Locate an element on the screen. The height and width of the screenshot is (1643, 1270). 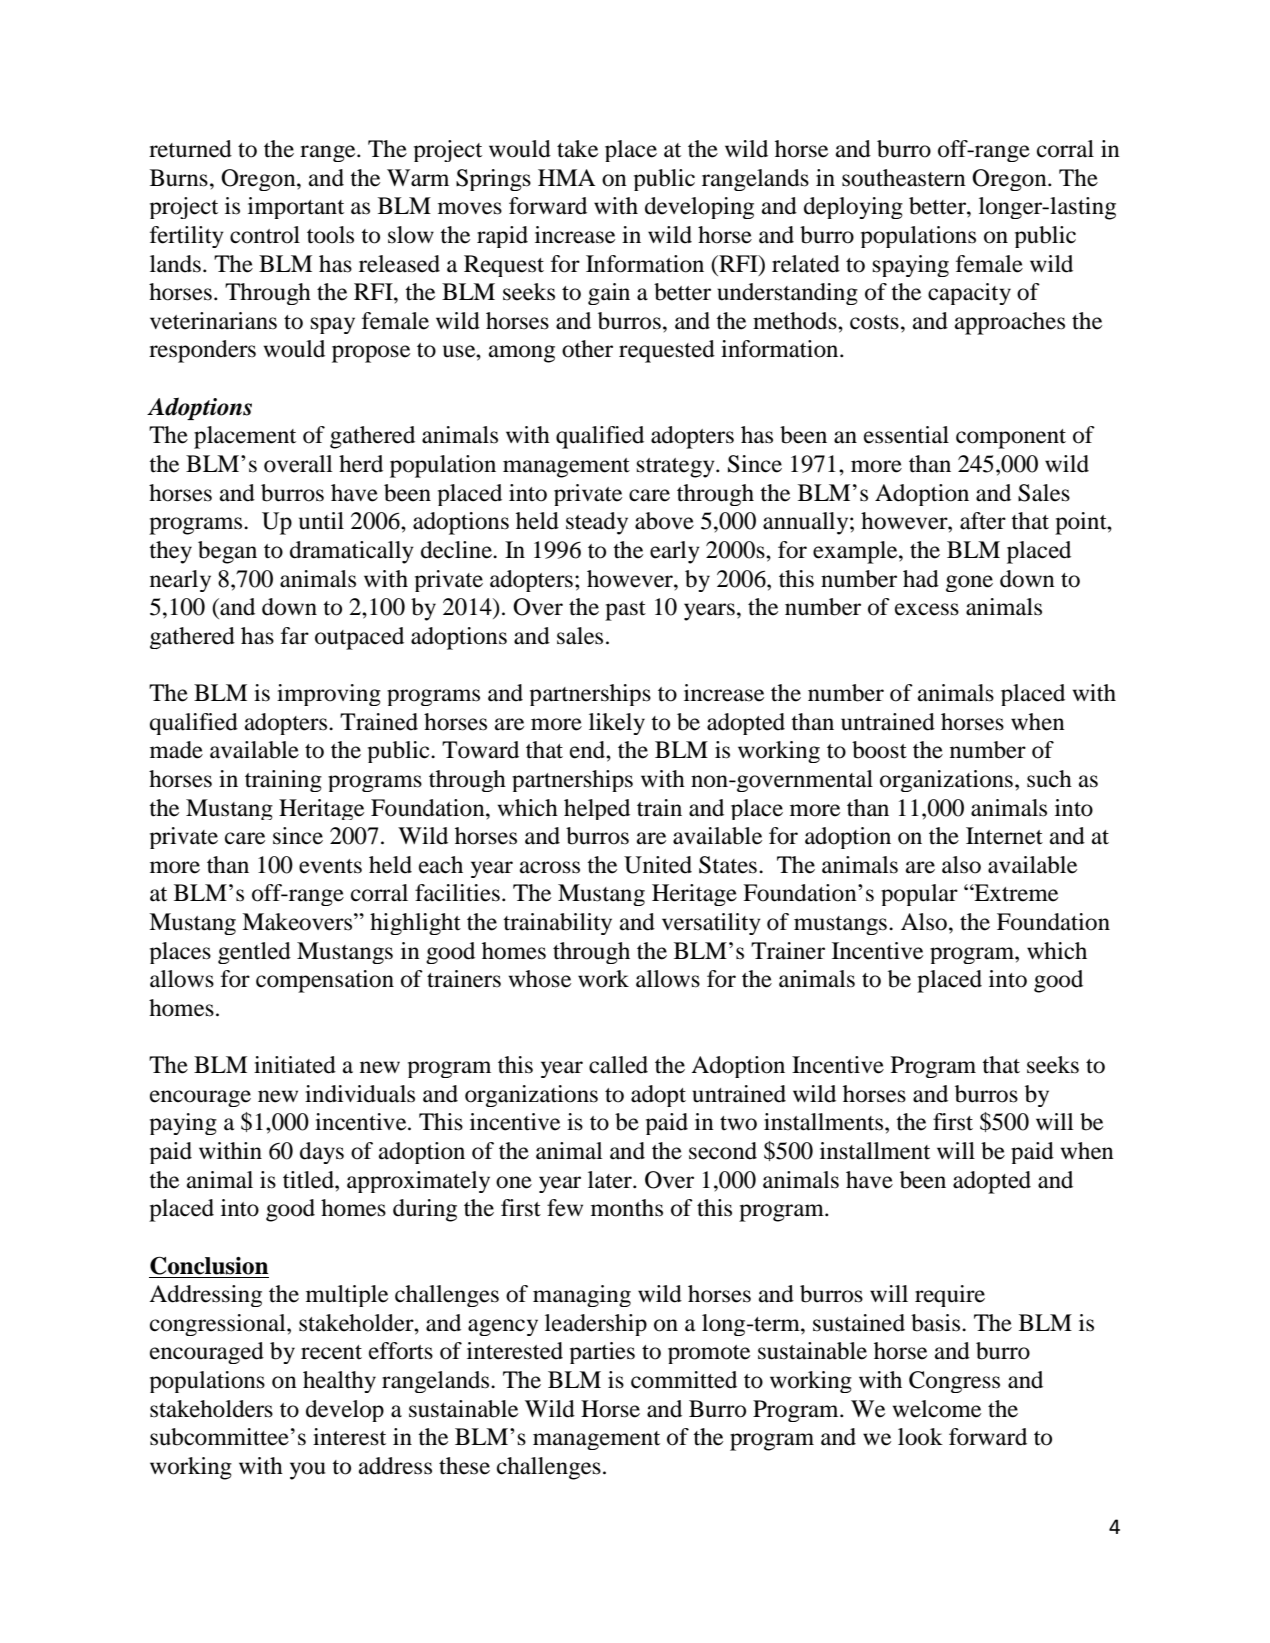
committed is located at coordinates (684, 1380).
